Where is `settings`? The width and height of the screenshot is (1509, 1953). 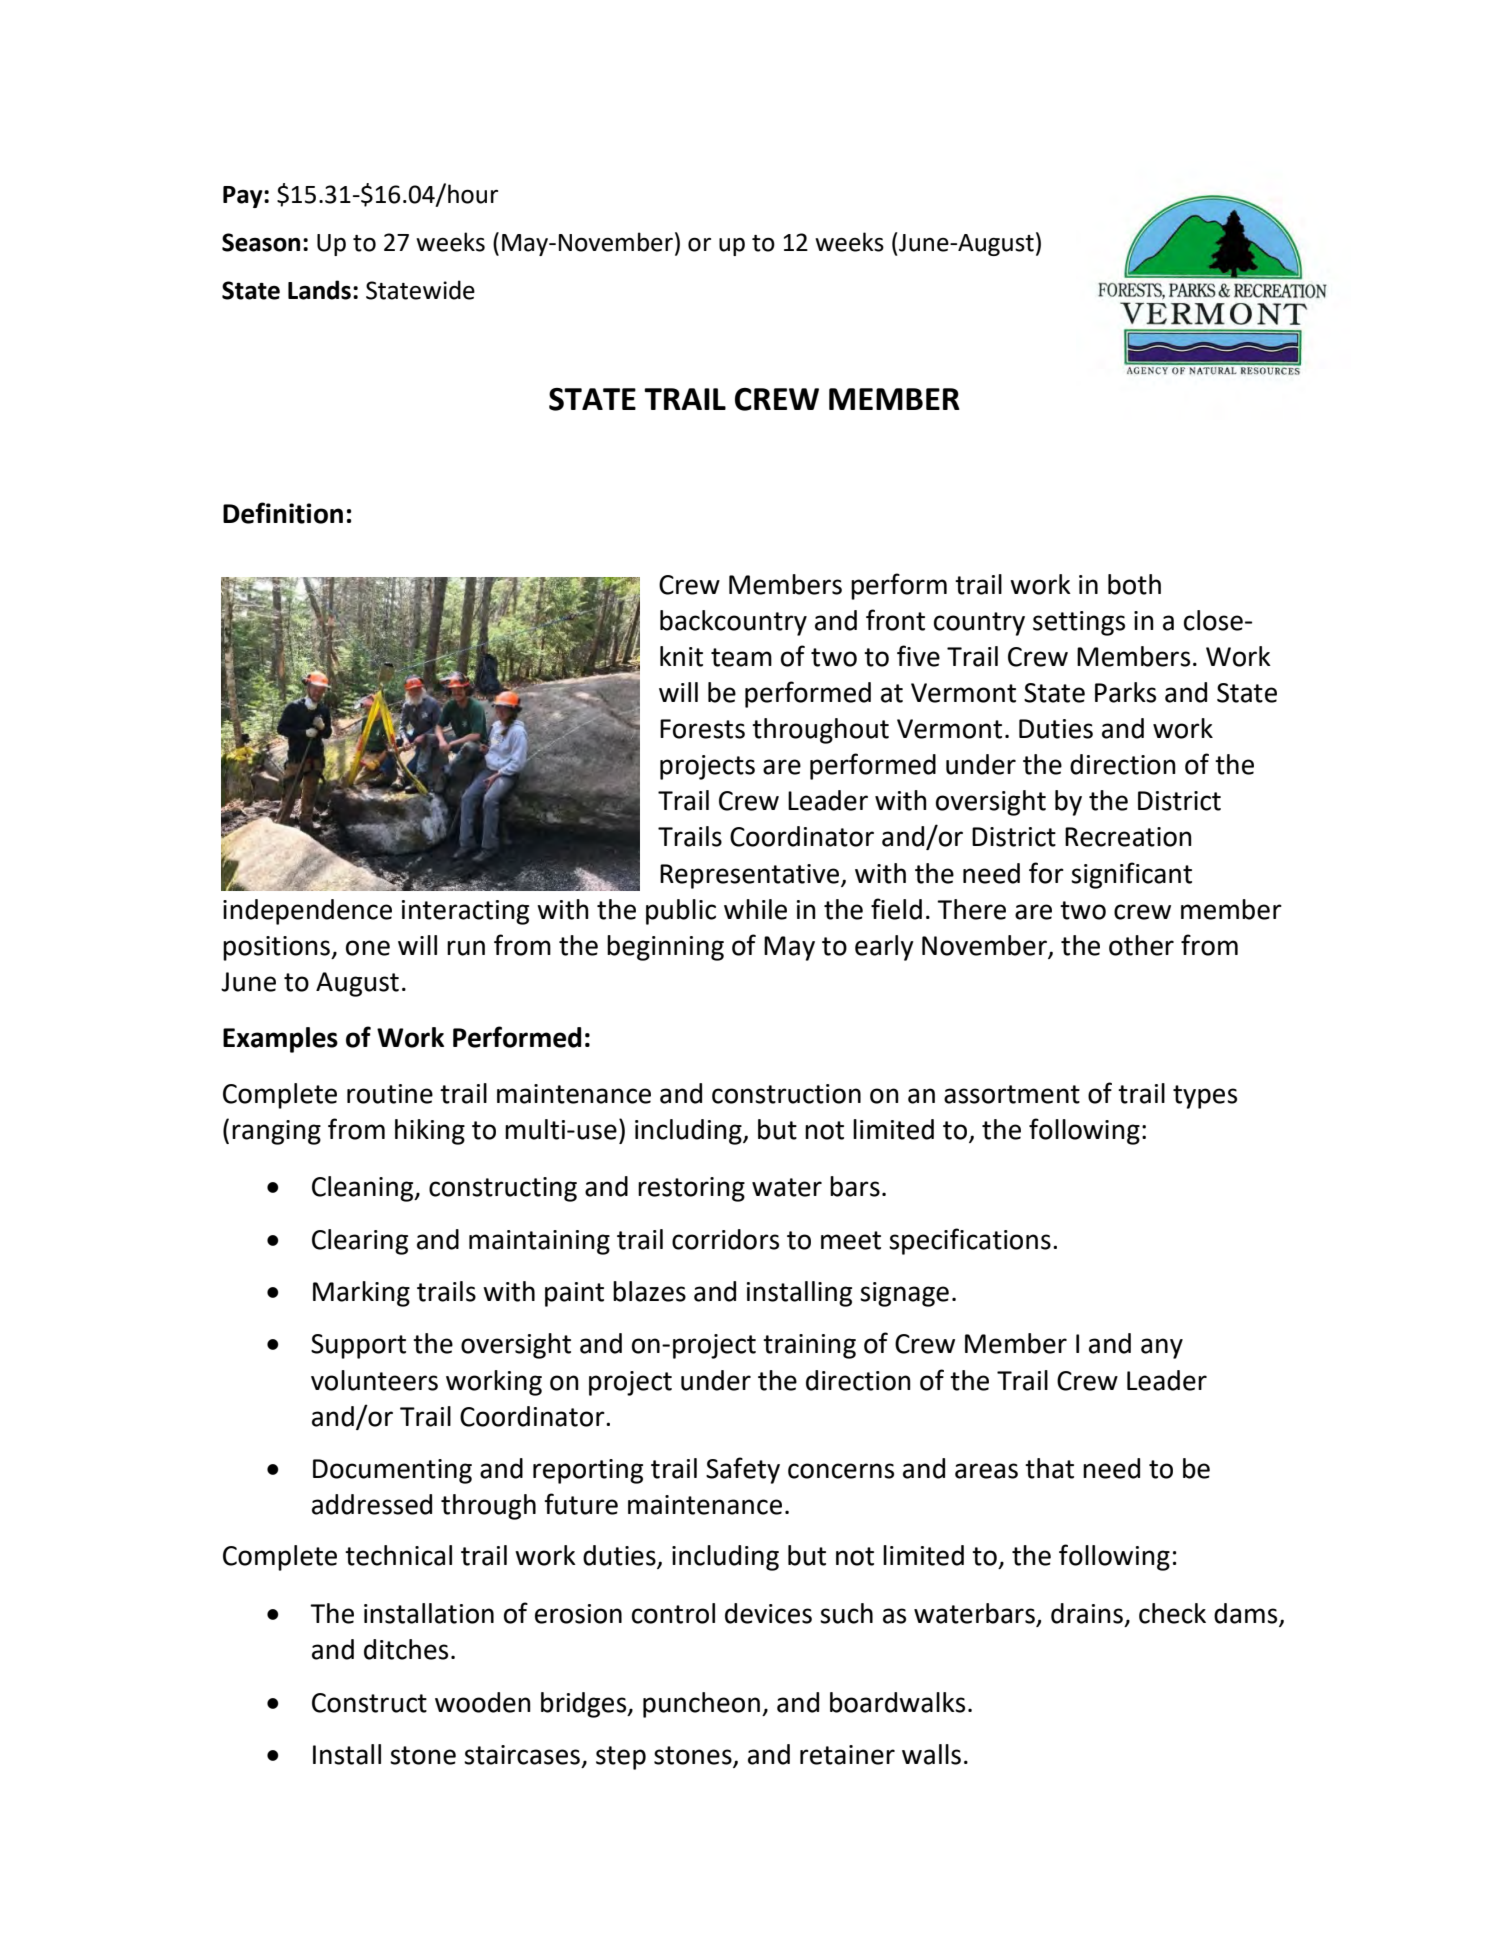 settings is located at coordinates (1079, 623).
